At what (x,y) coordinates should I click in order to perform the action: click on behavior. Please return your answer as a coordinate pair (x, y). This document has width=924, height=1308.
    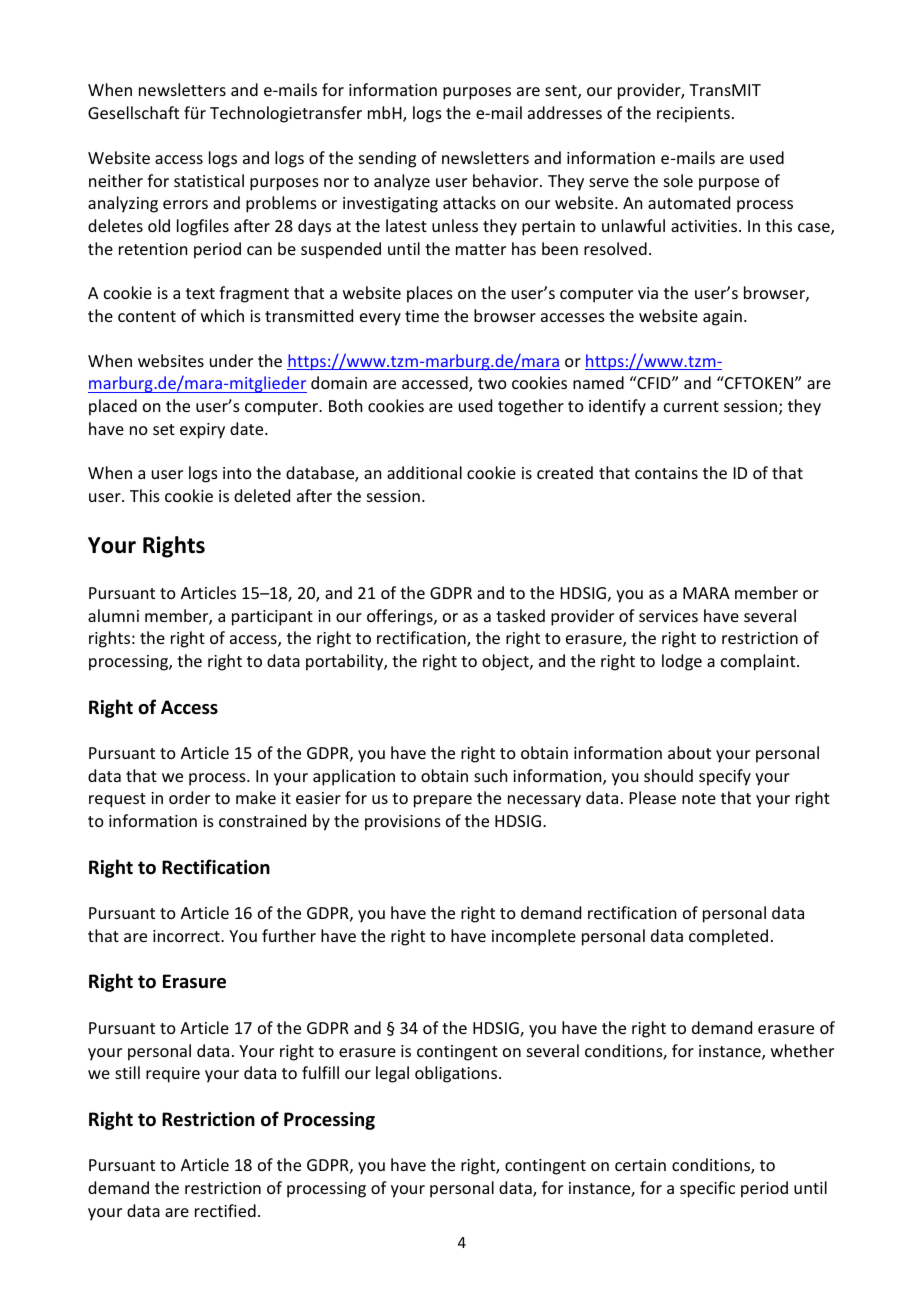
    Looking at the image, I should click on (507, 180).
